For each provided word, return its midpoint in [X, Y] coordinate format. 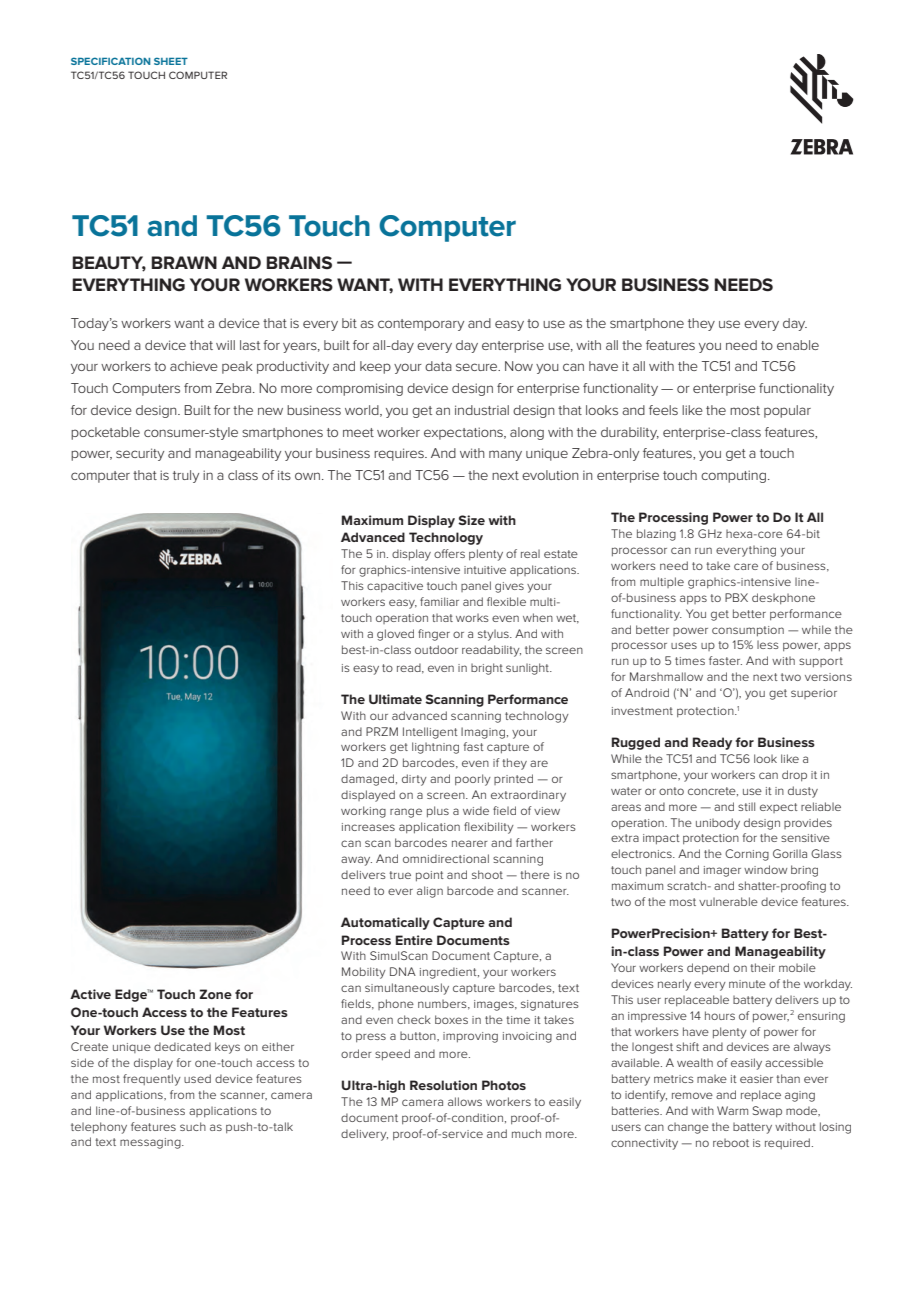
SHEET [171, 61]
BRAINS [299, 262]
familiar [439, 601]
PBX [736, 597]
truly [186, 476]
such [193, 1126]
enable [798, 345]
